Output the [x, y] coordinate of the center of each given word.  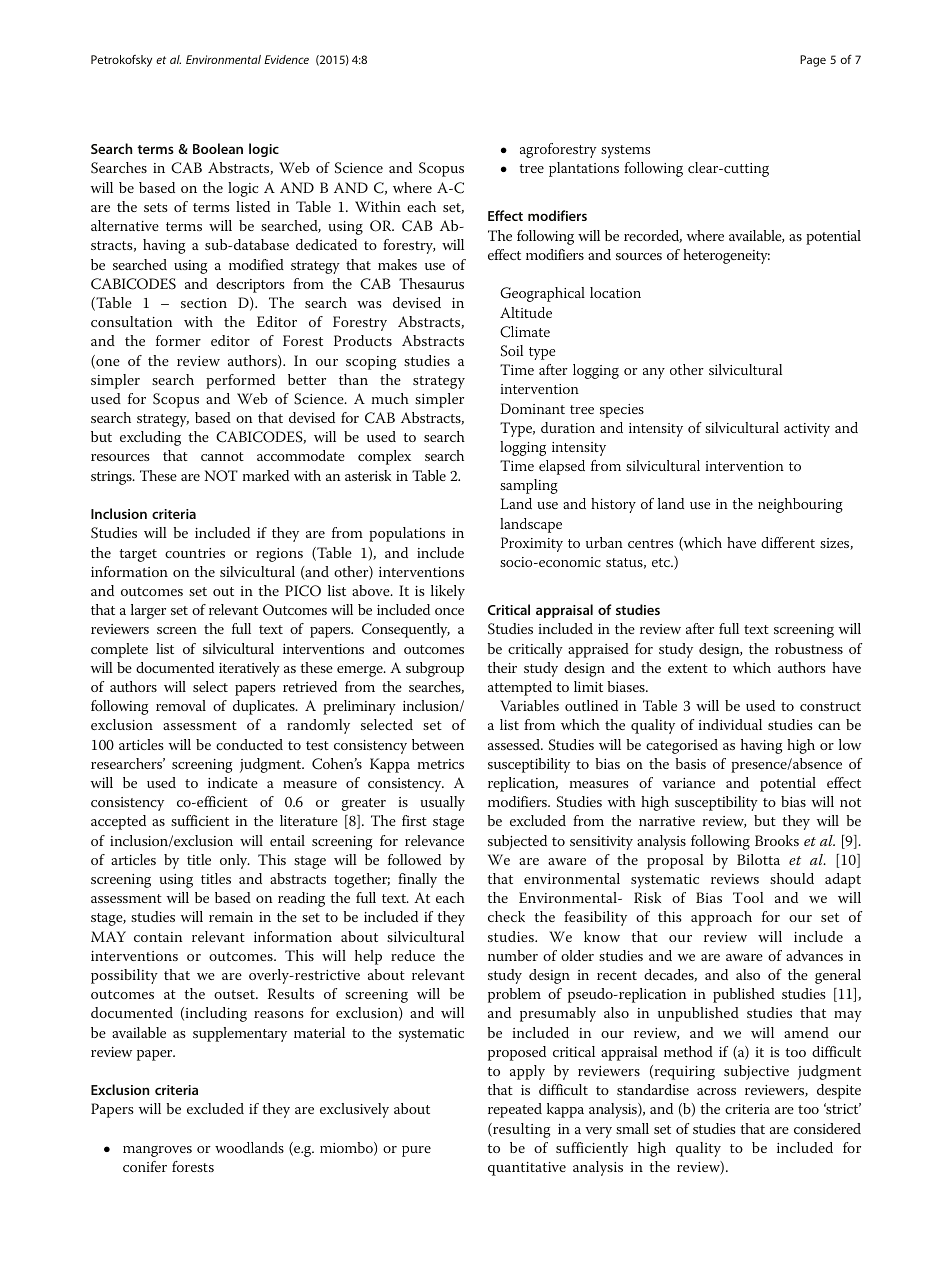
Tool [748, 897]
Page [813, 61]
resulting [521, 1130]
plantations [584, 169]
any [654, 373]
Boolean [218, 148]
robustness [809, 648]
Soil [512, 351]
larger [148, 611]
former [178, 340]
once [449, 611]
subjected [517, 842]
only [235, 861]
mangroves [157, 1151]
